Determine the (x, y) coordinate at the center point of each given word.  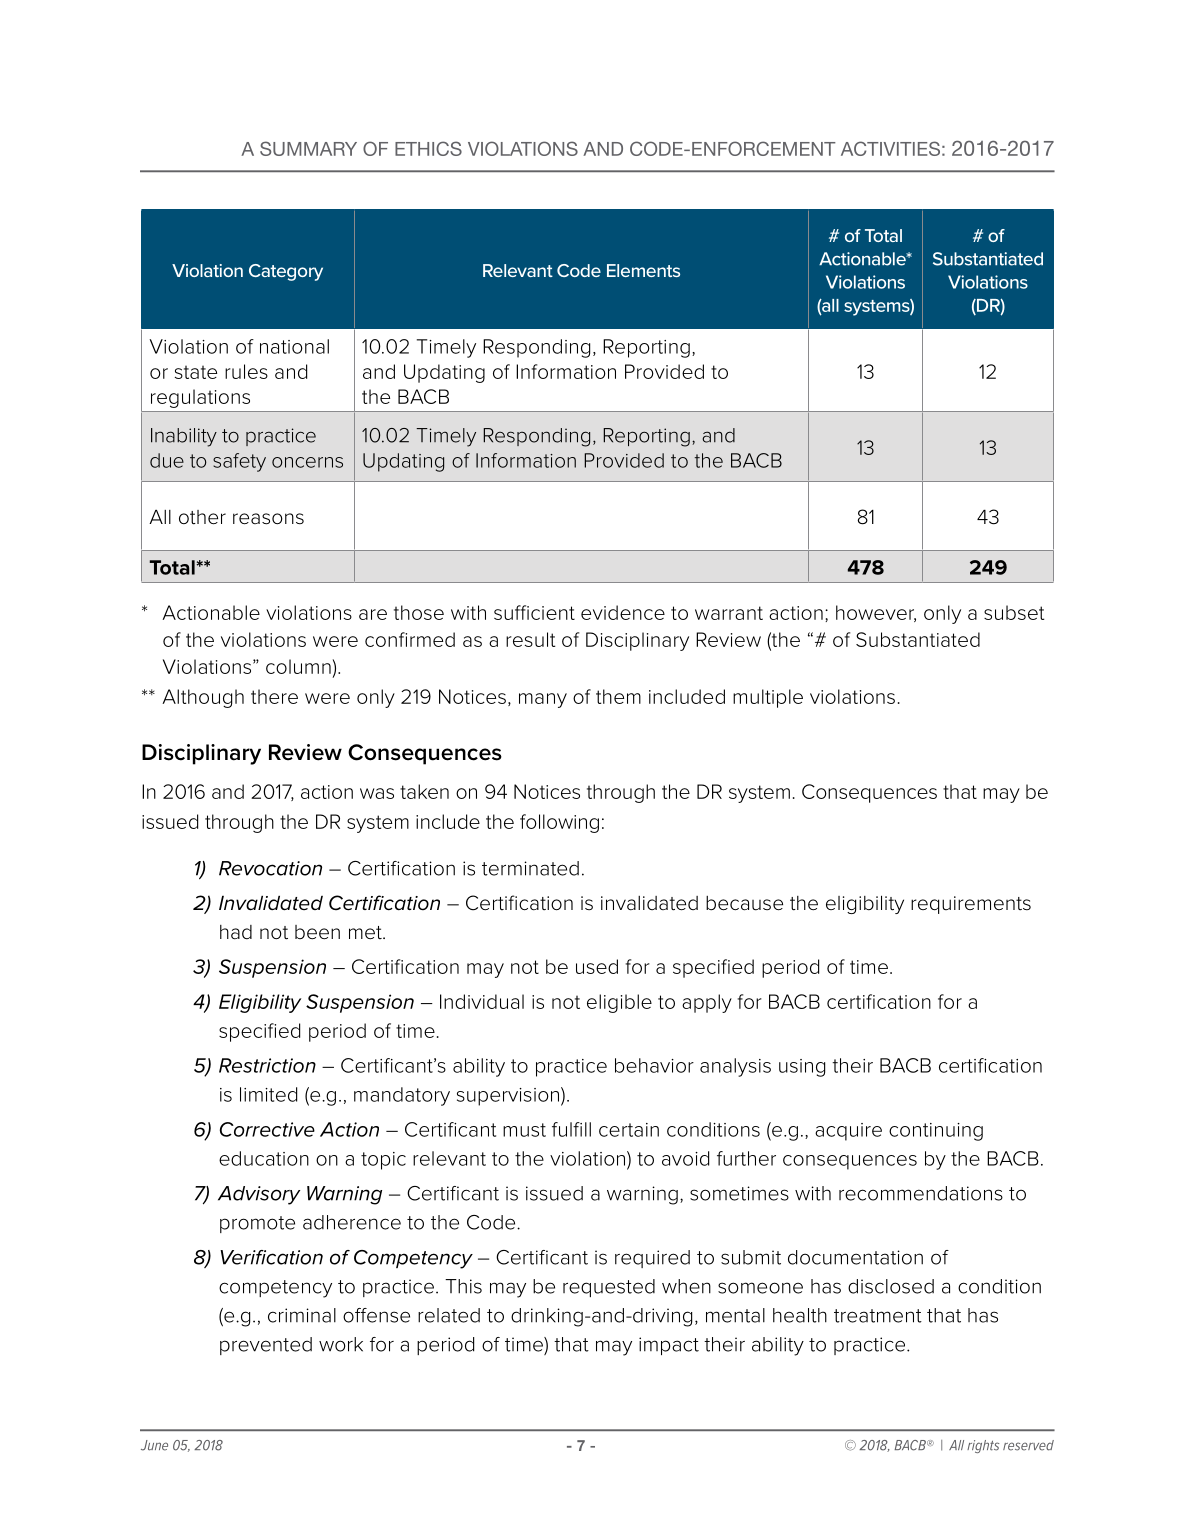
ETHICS (428, 148)
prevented (266, 1346)
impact (669, 1346)
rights (983, 1446)
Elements (643, 270)
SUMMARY (308, 148)
